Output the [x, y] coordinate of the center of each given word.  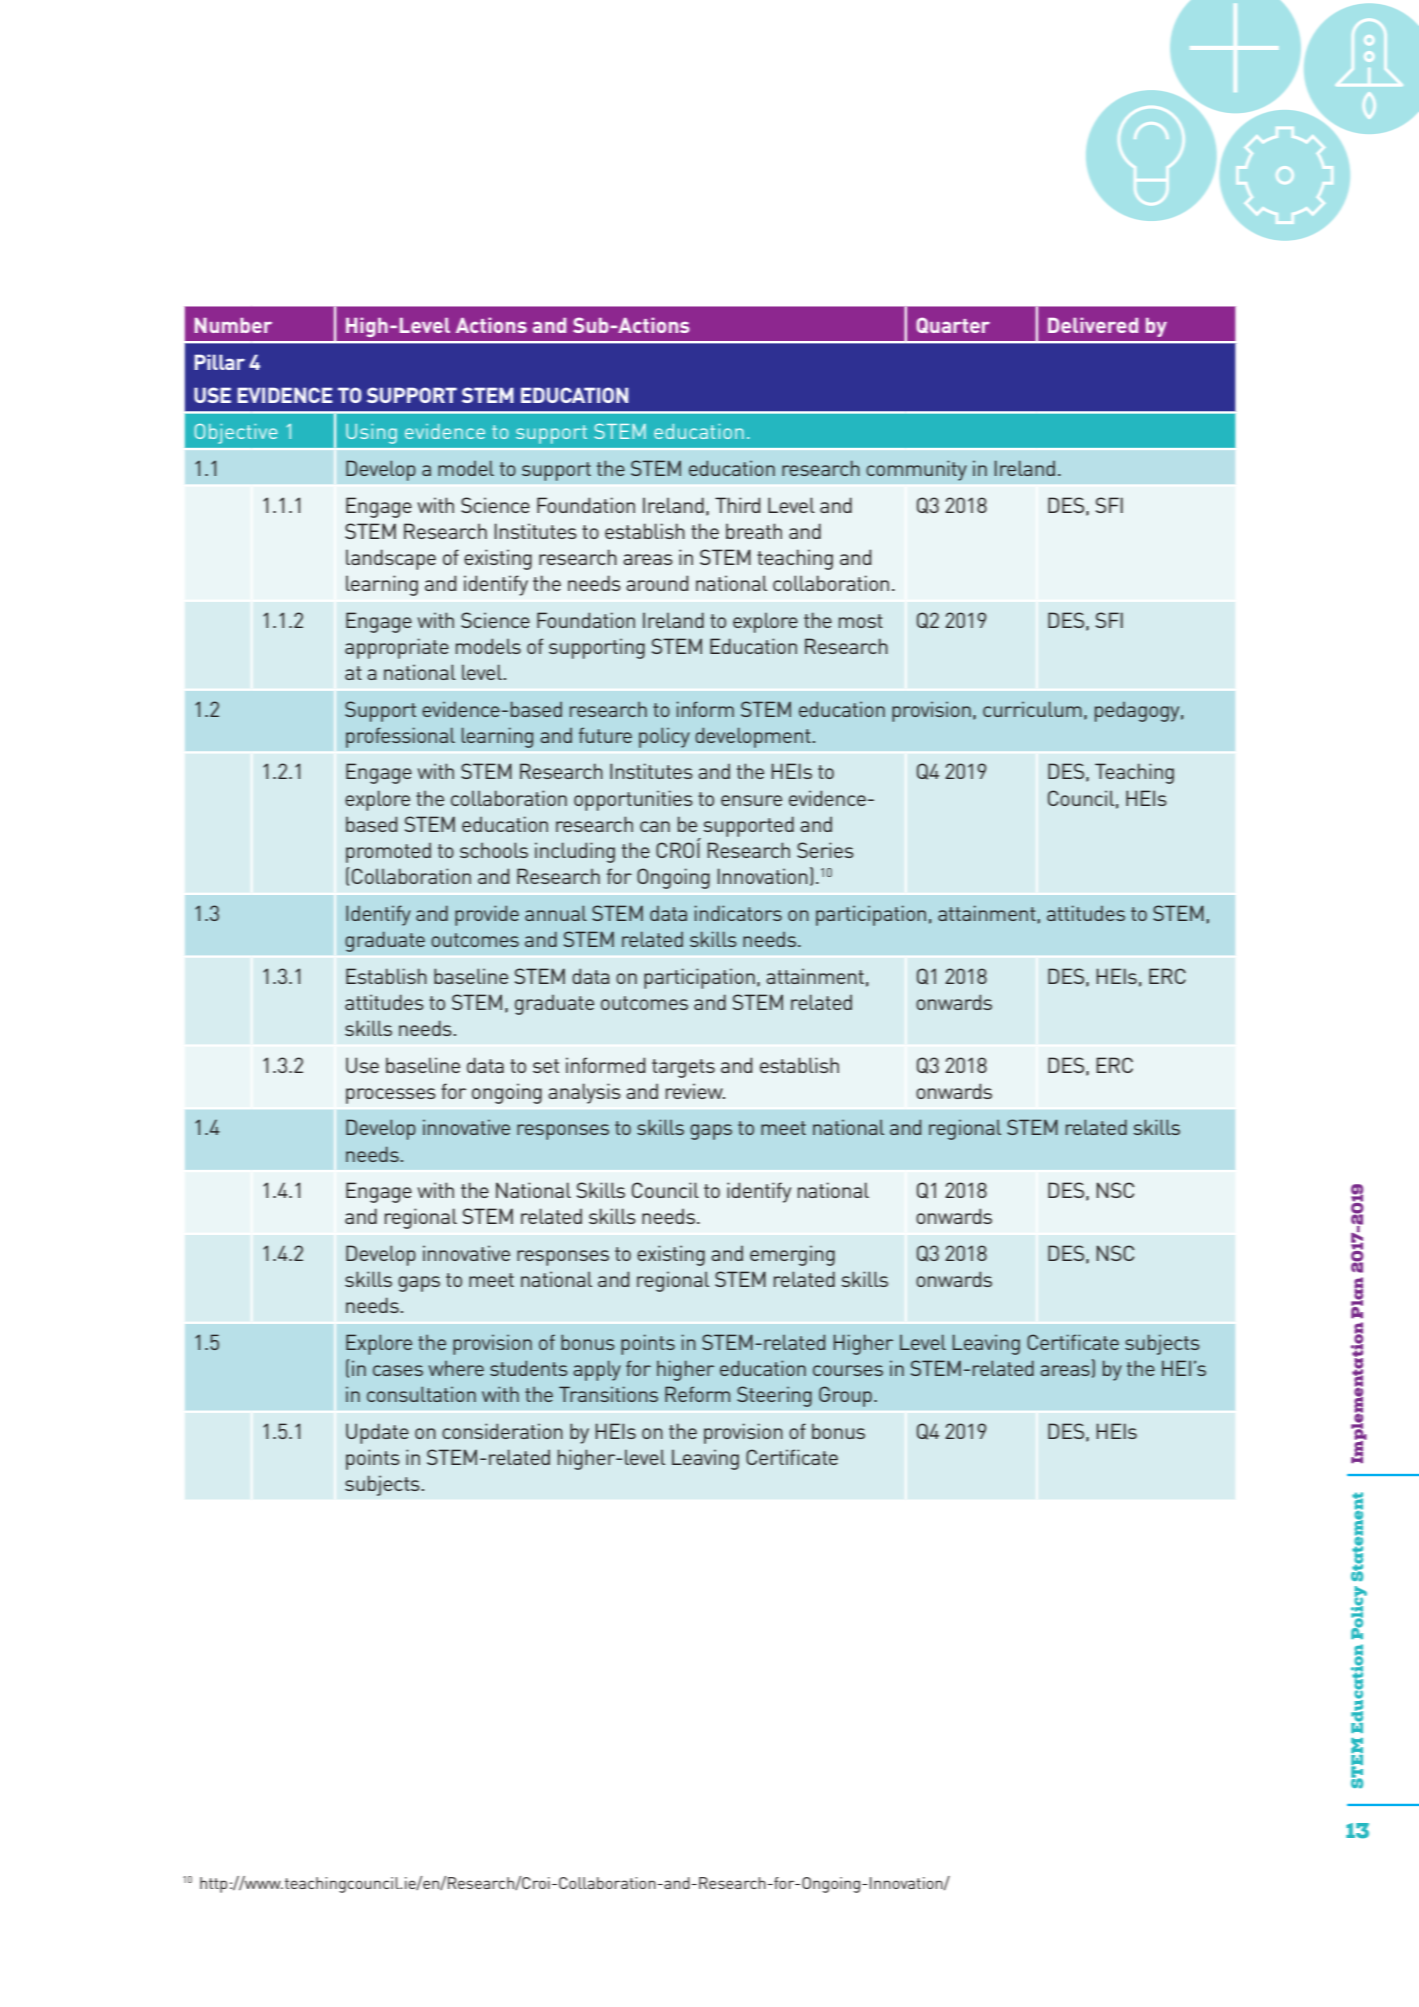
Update [377, 1433]
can [655, 826]
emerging [792, 1255]
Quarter [953, 325]
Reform [697, 1394]
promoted [388, 853]
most [861, 621]
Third [737, 505]
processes [391, 1096]
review [695, 1091]
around [657, 583]
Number [233, 325]
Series [825, 850]
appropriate [397, 648]
